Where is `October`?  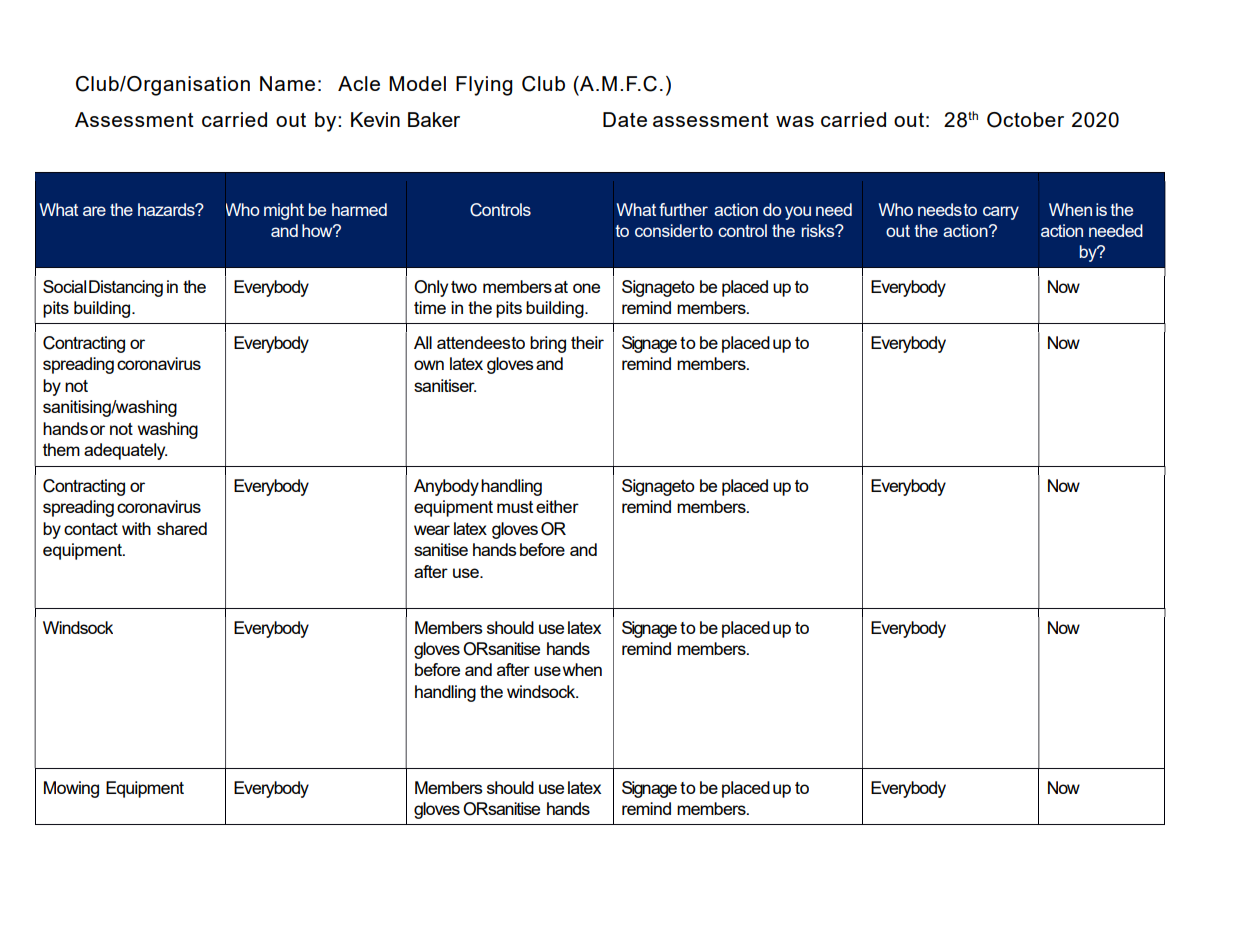
October is located at coordinates (1025, 120).
